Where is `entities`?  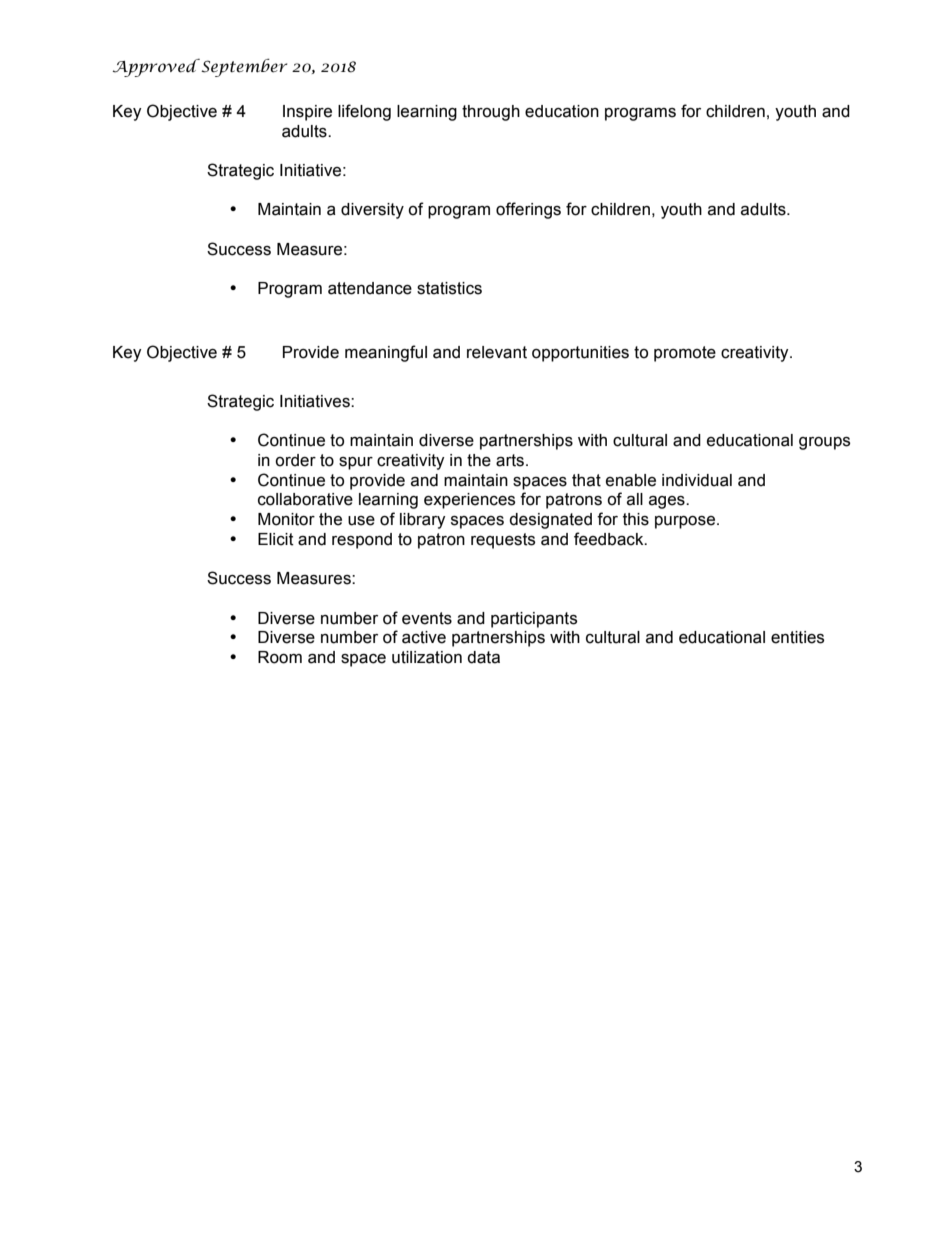 entities is located at coordinates (797, 637).
